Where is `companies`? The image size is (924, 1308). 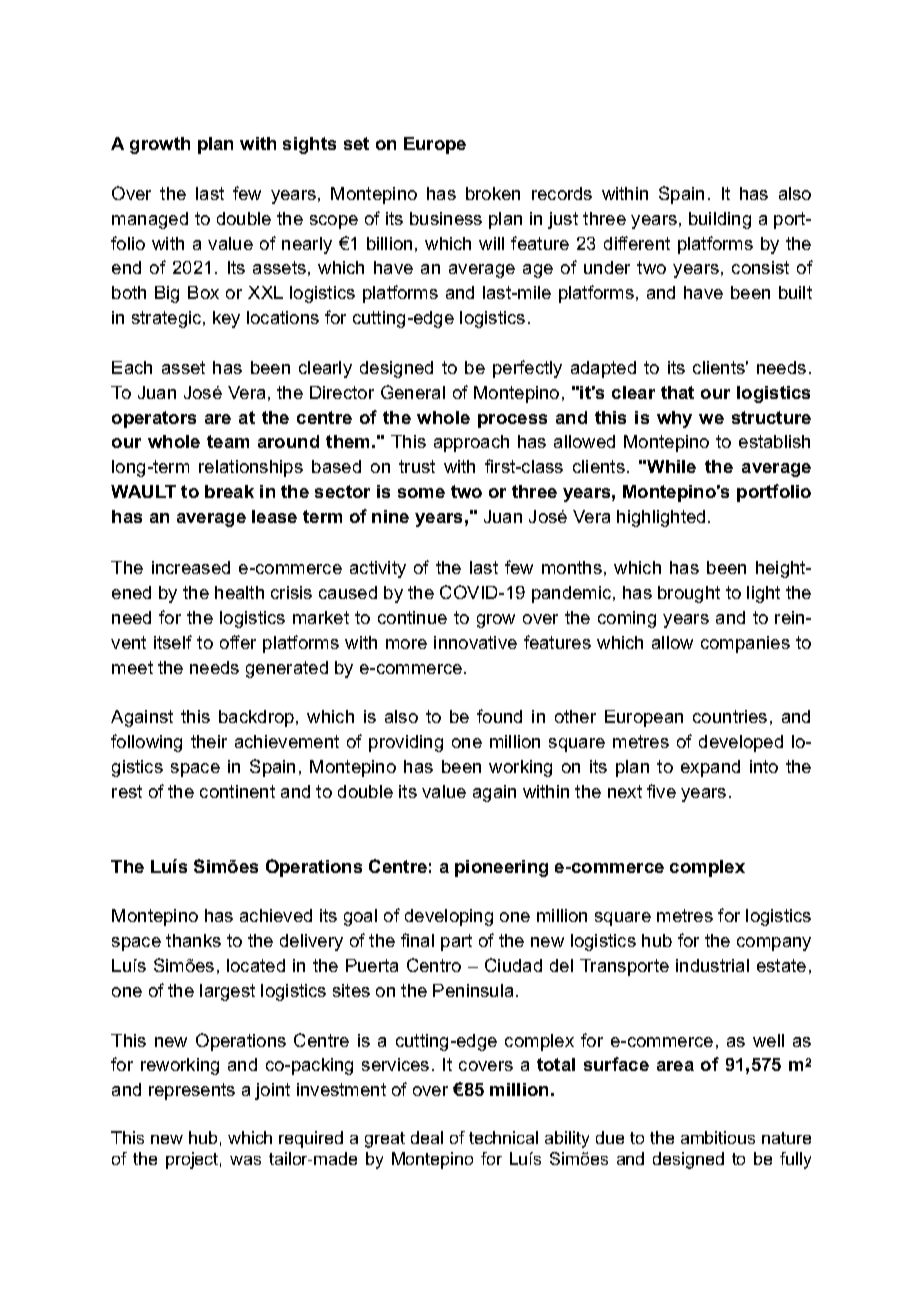
companies is located at coordinates (745, 644).
